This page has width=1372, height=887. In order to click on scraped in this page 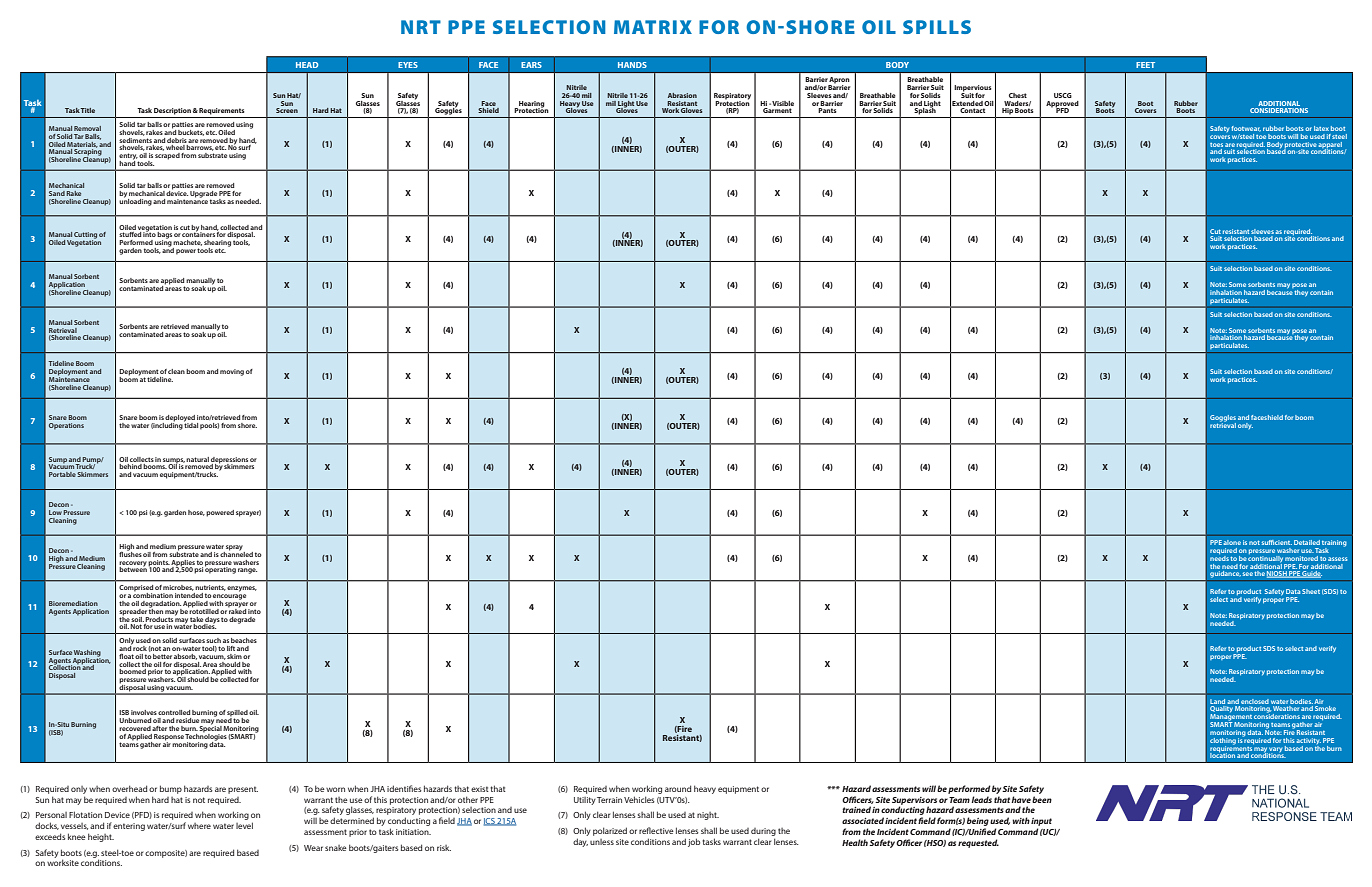, I will do `click(167, 156)`.
